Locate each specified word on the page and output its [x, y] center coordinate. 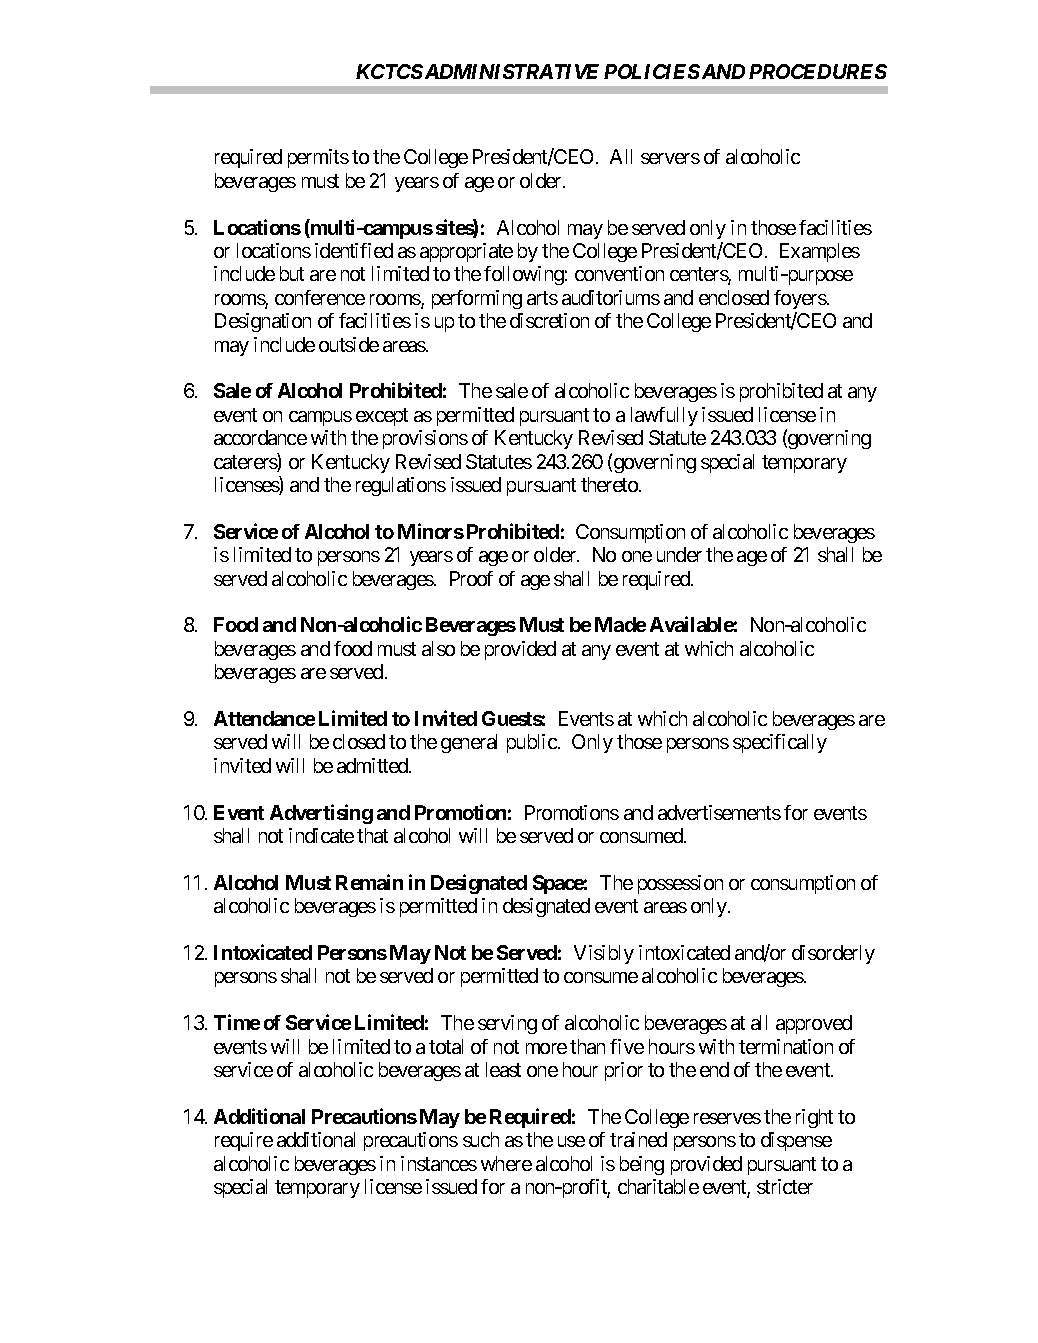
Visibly [604, 954]
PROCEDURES [818, 71]
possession [680, 884]
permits [318, 158]
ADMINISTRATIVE [510, 71]
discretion [549, 320]
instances [439, 1163]
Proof [471, 578]
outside [349, 344]
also [438, 648]
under [679, 554]
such [481, 1139]
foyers [800, 299]
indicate [321, 835]
